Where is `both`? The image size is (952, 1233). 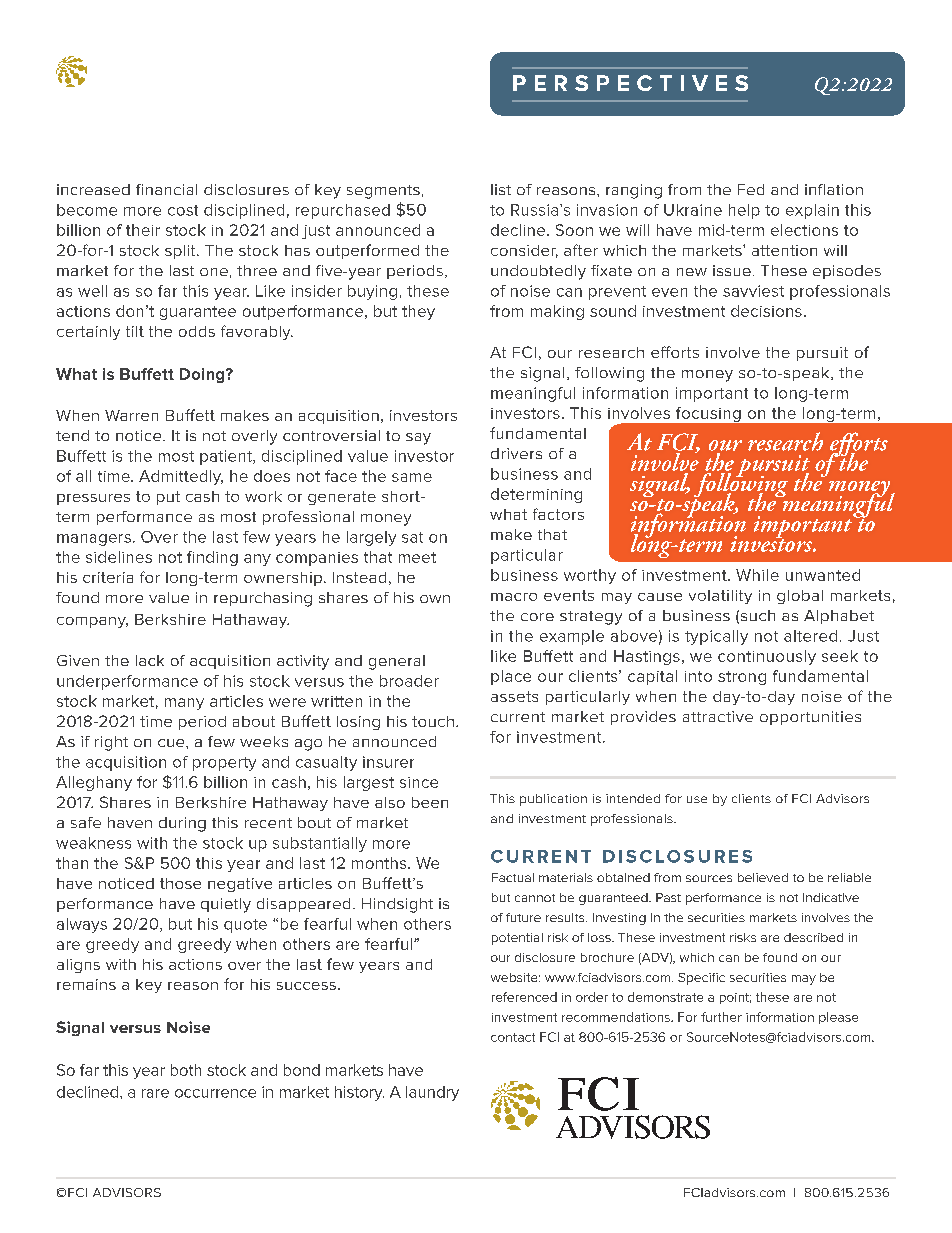 both is located at coordinates (186, 1070).
